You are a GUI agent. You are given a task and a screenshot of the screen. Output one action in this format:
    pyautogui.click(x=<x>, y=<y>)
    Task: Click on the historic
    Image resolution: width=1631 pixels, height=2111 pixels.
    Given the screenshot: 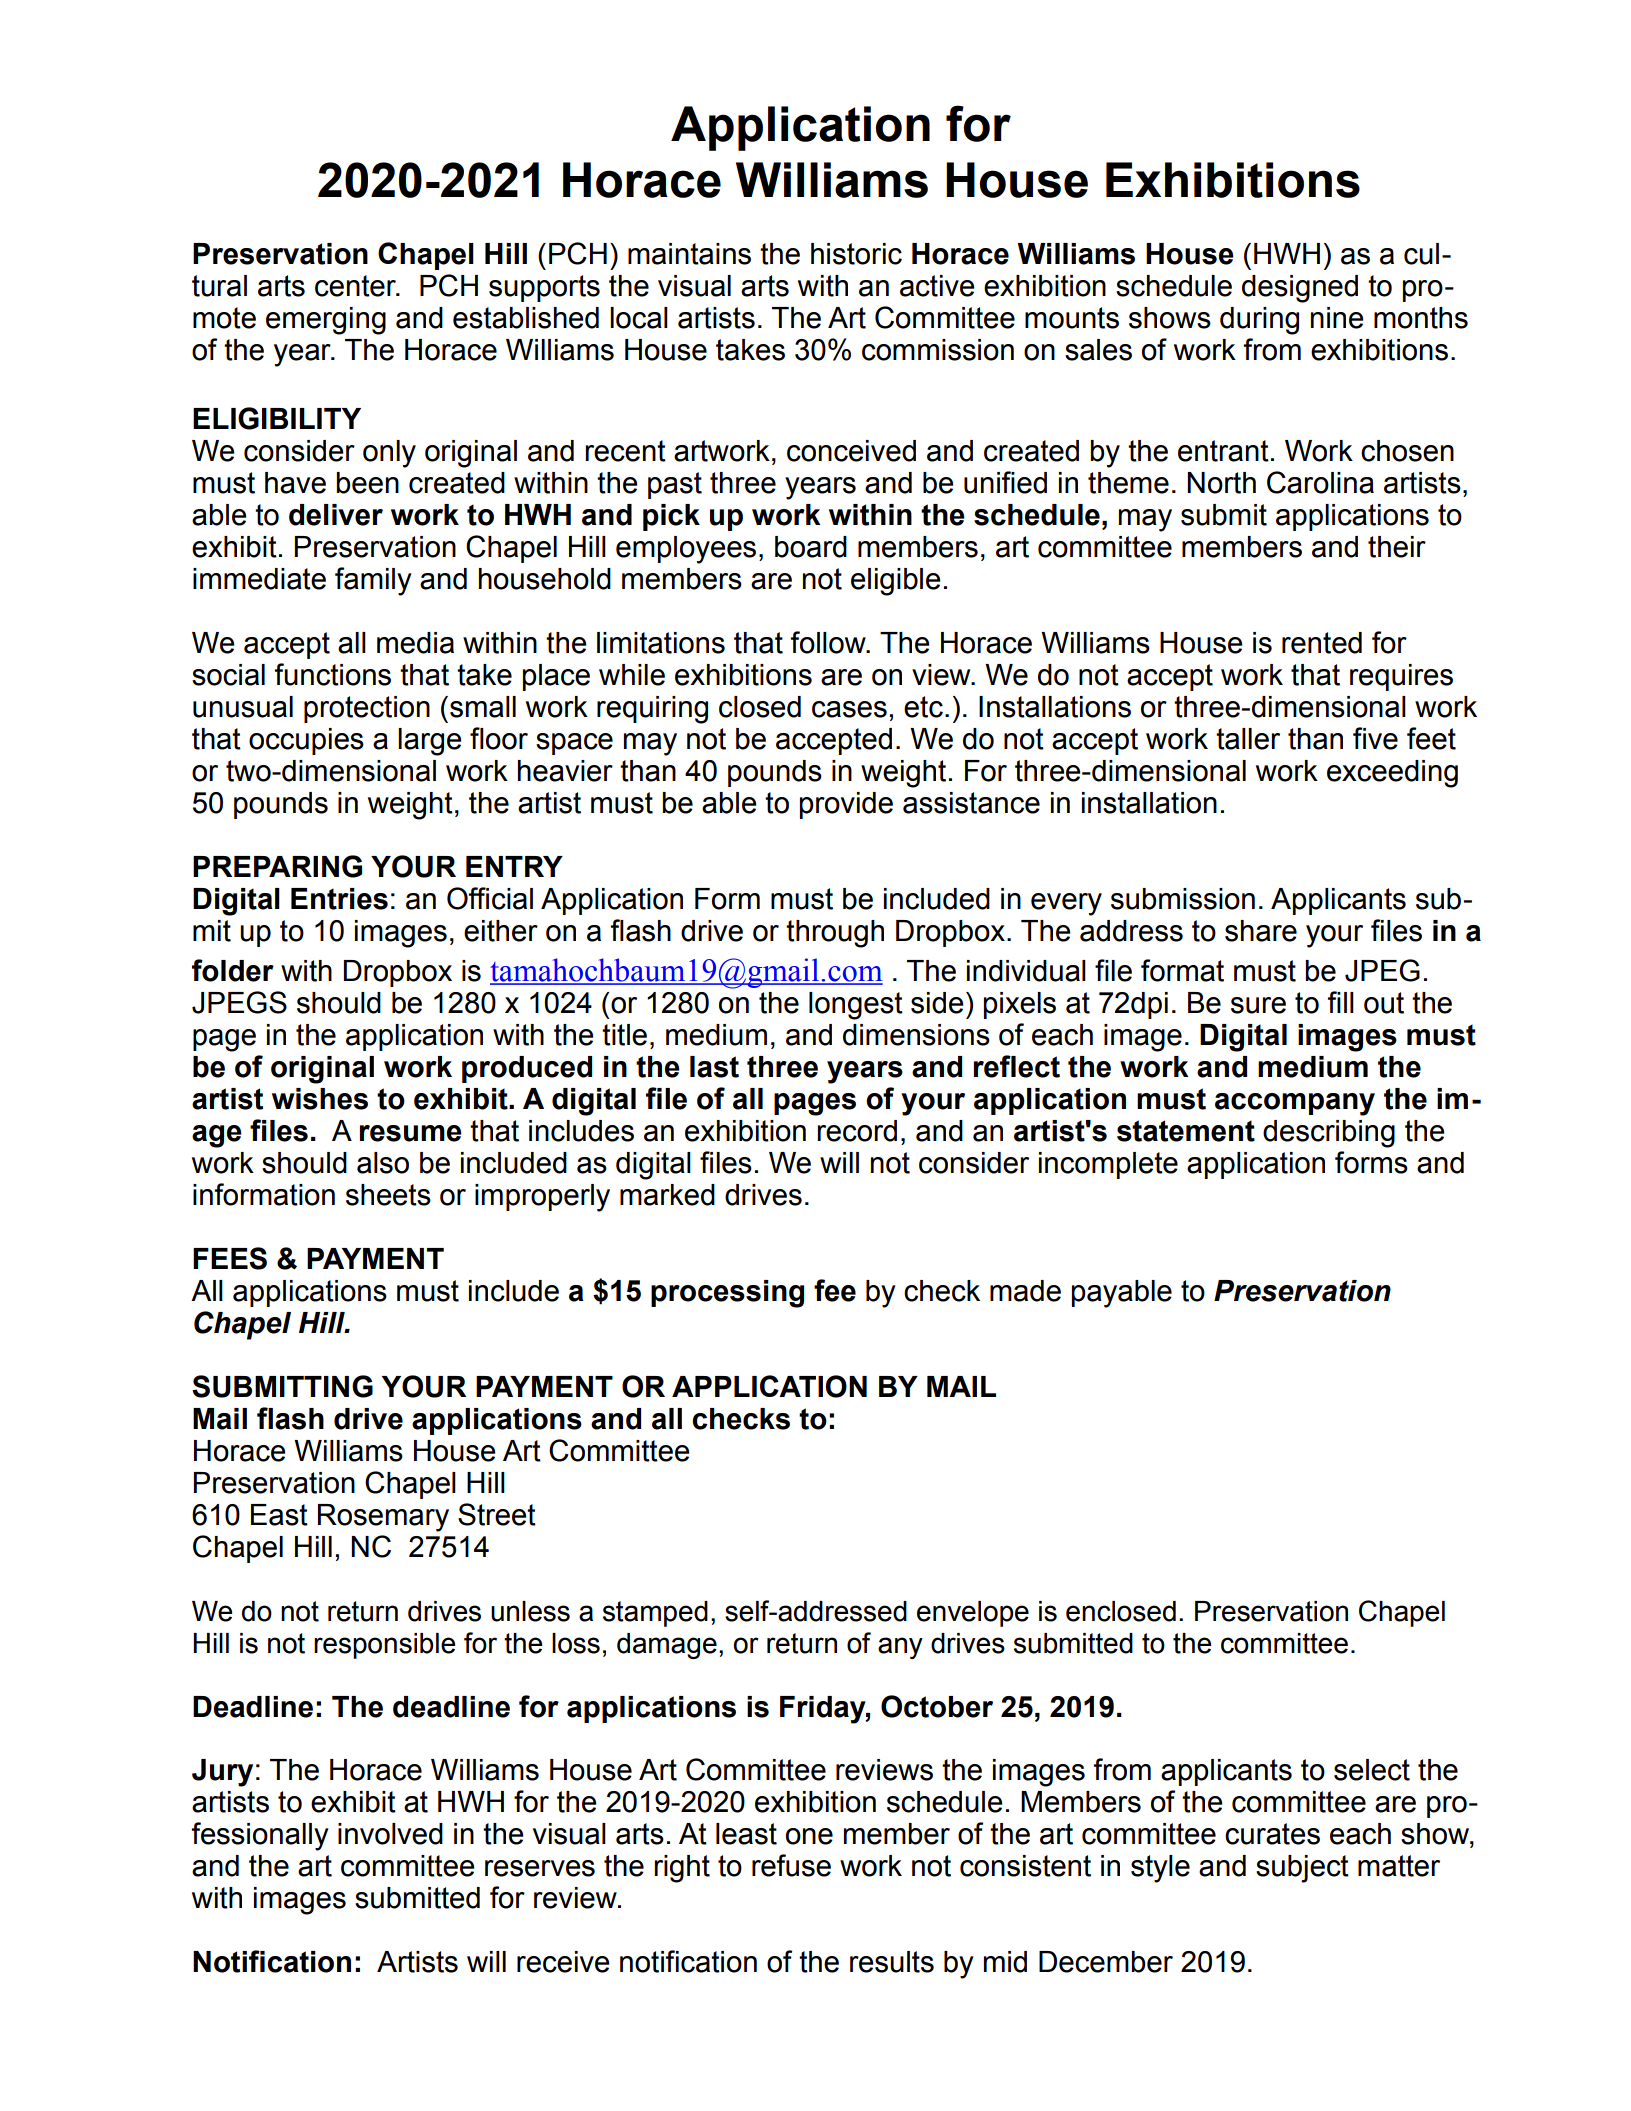 What is the action you would take?
    pyautogui.click(x=856, y=254)
